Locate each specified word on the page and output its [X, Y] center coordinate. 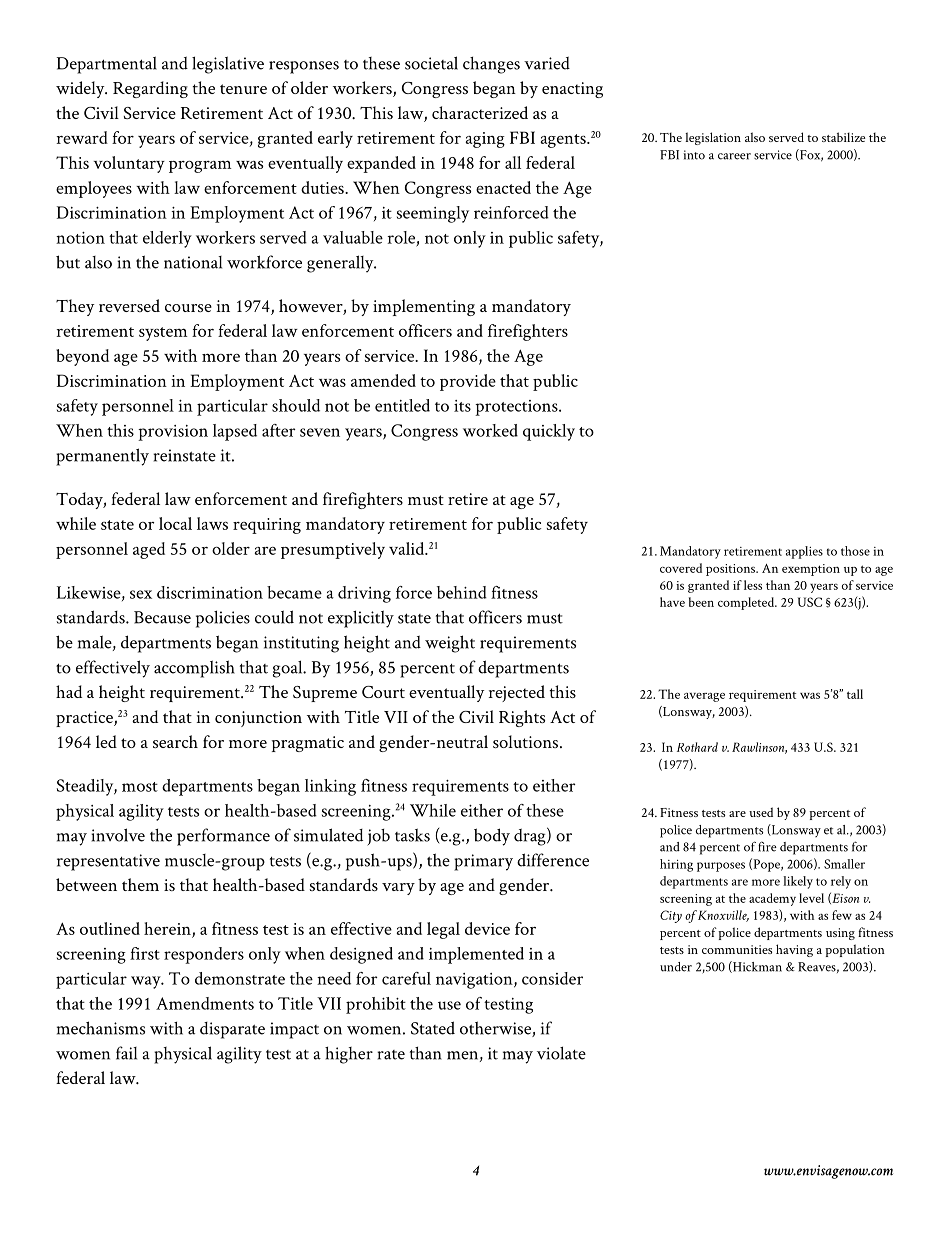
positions [732, 570]
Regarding [150, 89]
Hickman [756, 967]
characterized [480, 112]
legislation [713, 138]
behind [462, 592]
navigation [475, 981]
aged [149, 550]
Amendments [205, 1003]
